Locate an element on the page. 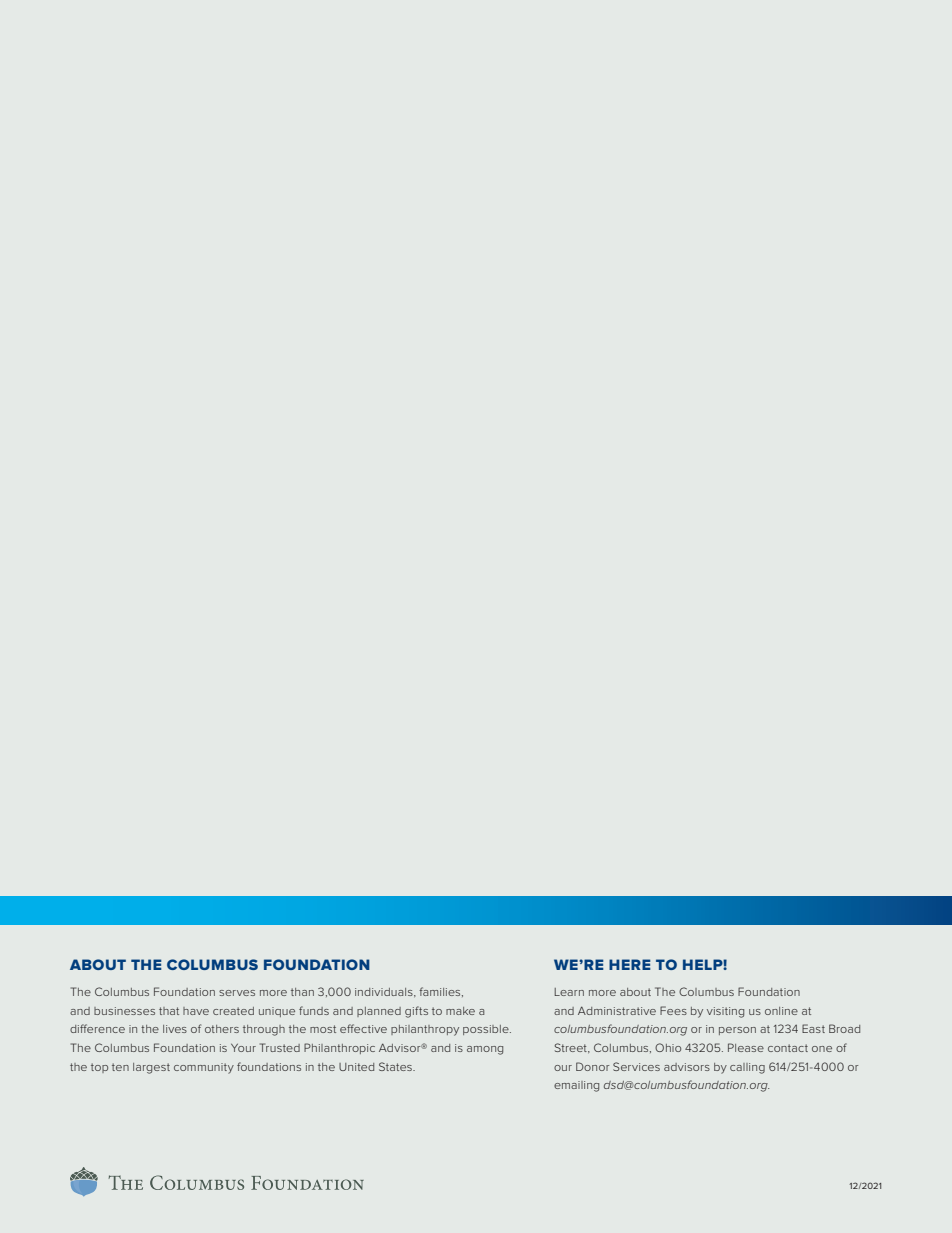  HERE is located at coordinates (630, 964).
